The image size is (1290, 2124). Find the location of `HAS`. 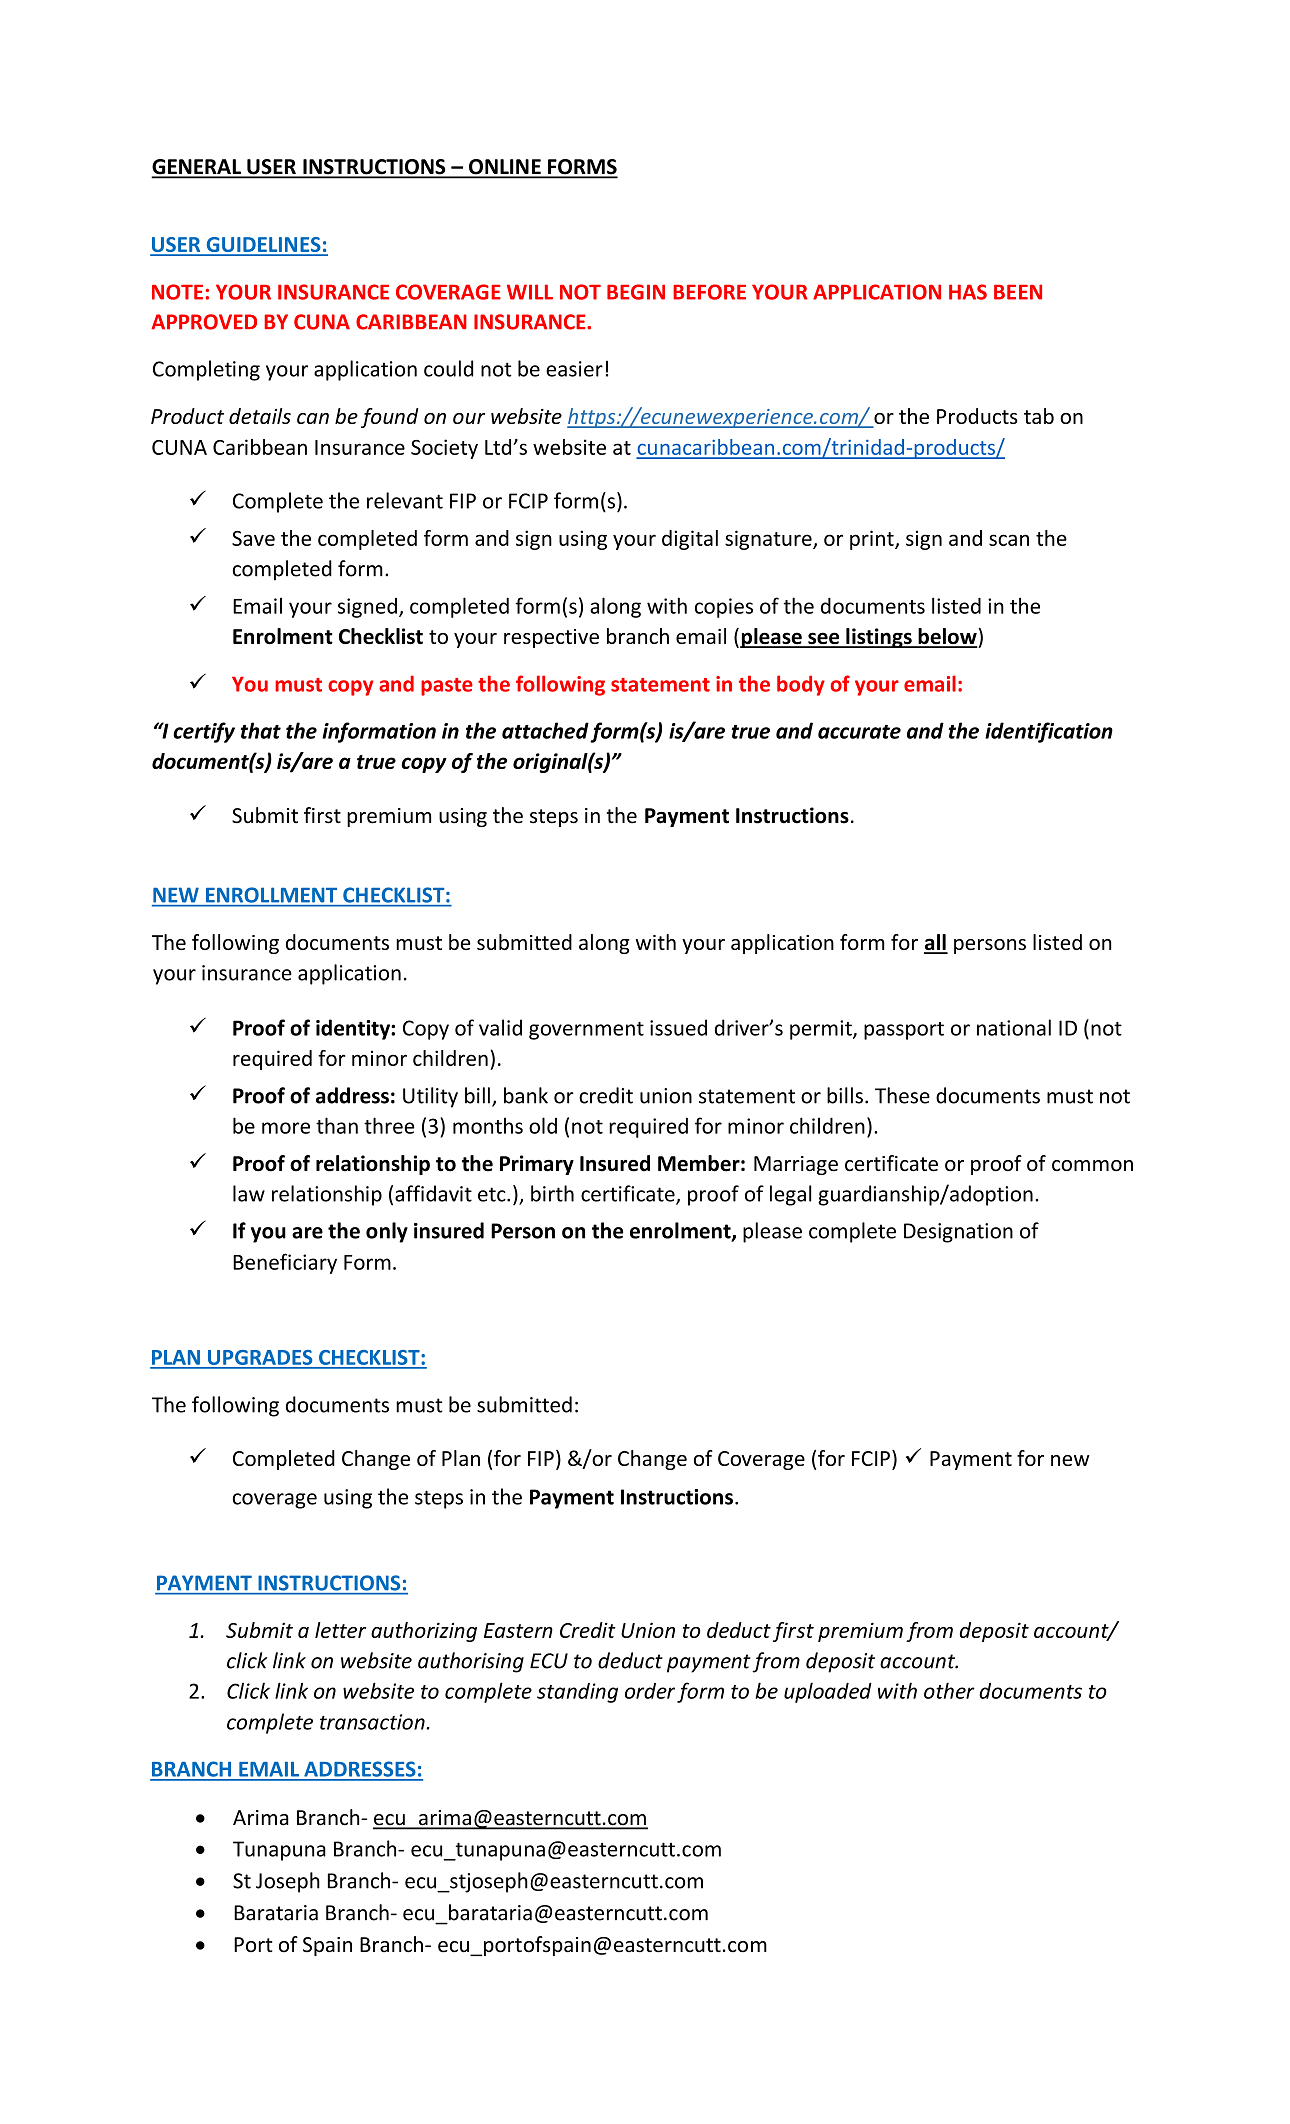

HAS is located at coordinates (968, 292).
